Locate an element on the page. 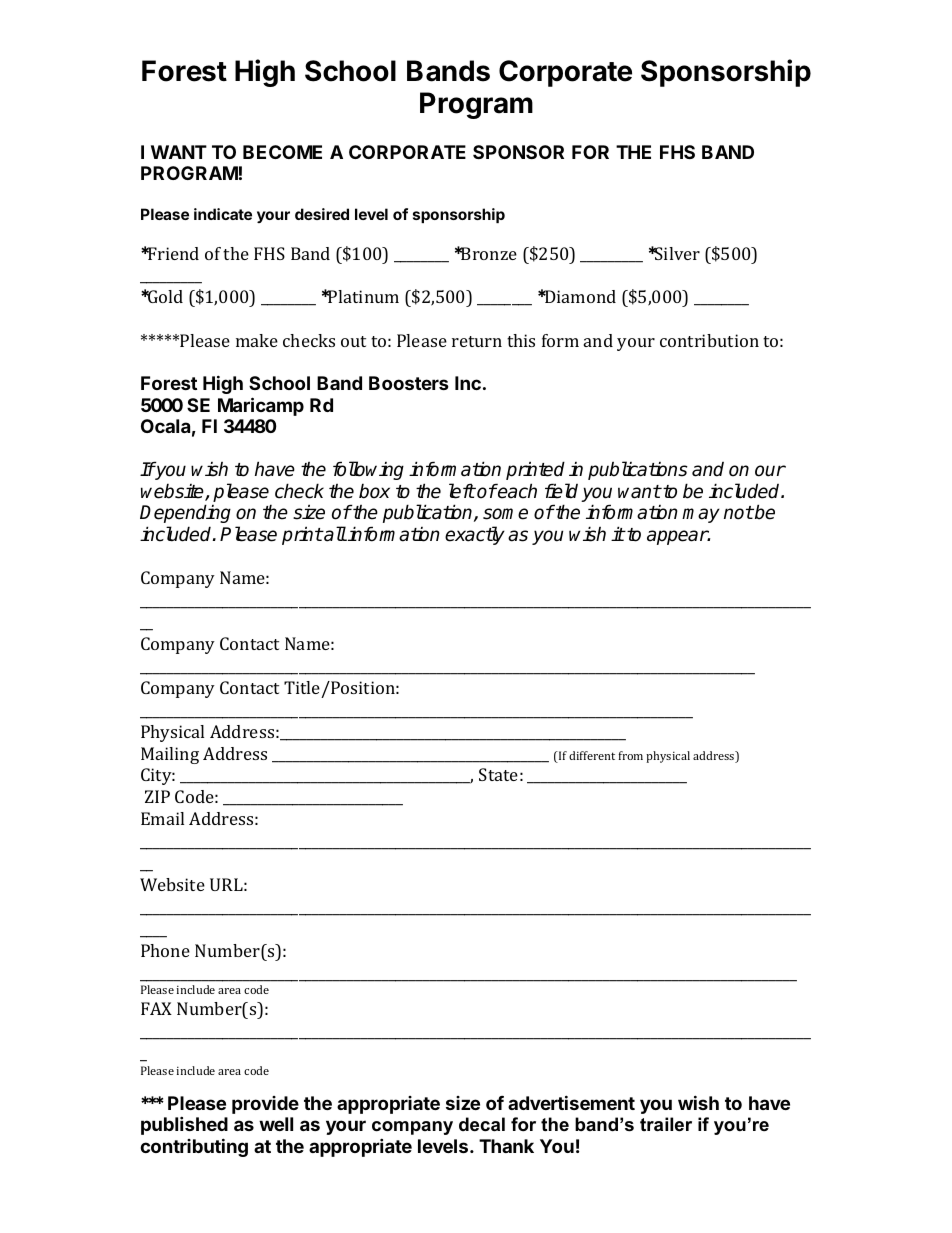  decal is located at coordinates (482, 1124).
